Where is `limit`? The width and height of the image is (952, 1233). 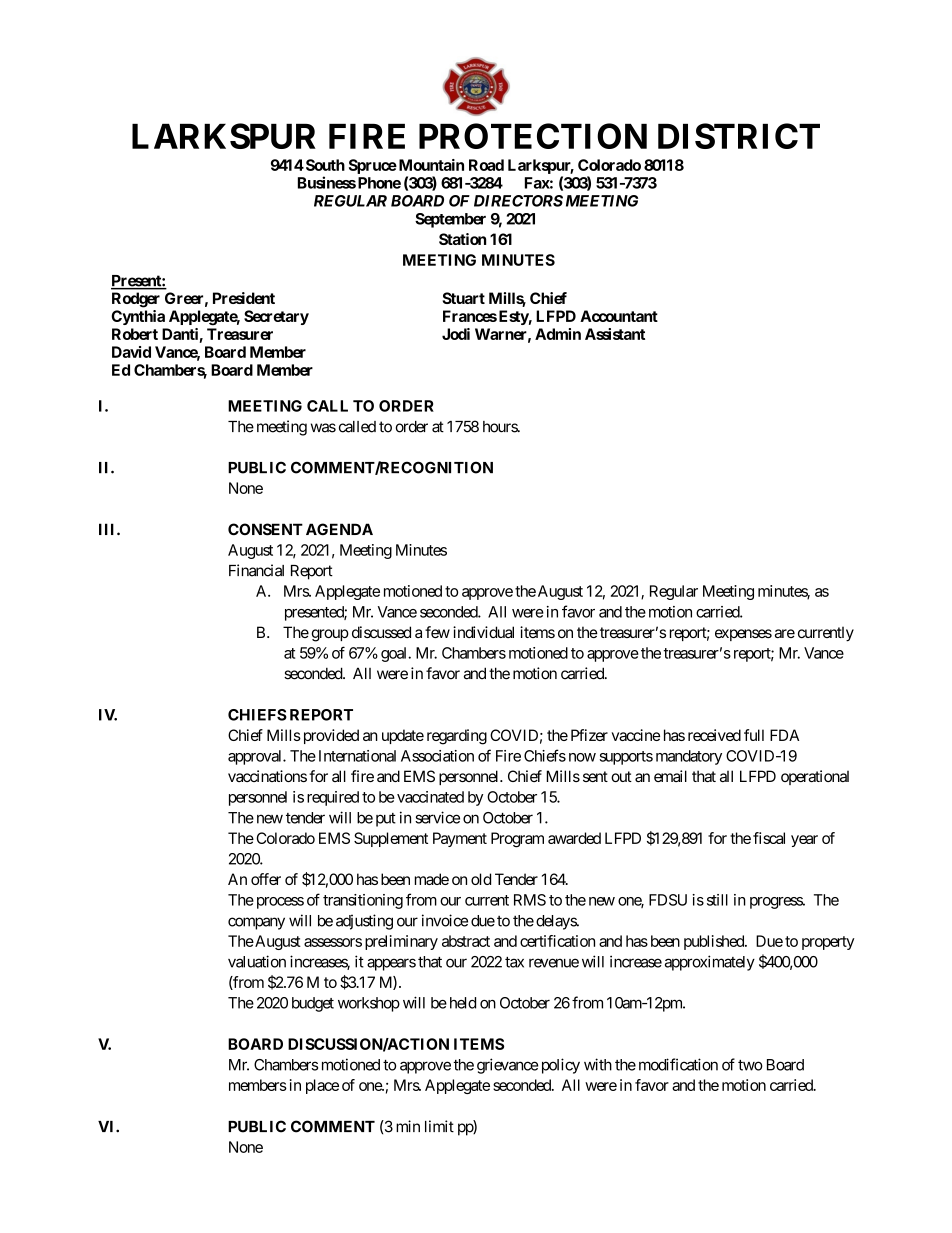 limit is located at coordinates (439, 1126).
